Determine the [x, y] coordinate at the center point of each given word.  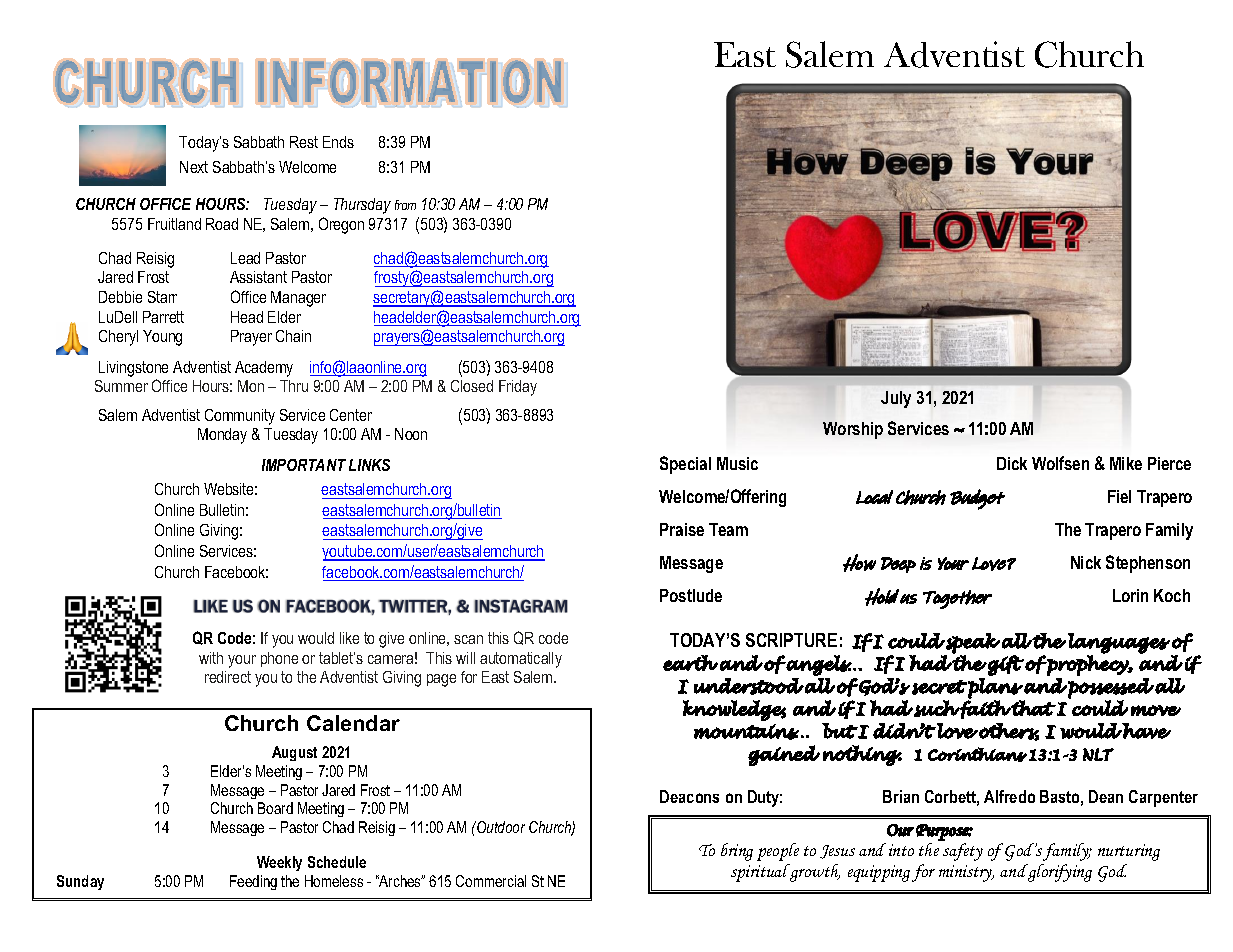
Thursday [362, 206]
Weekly [279, 863]
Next [194, 167]
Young [162, 338]
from [405, 205]
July [896, 399]
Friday [518, 388]
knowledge [734, 710]
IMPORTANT [304, 465]
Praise [682, 529]
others [1008, 732]
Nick [1086, 562]
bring [737, 852]
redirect [228, 677]
